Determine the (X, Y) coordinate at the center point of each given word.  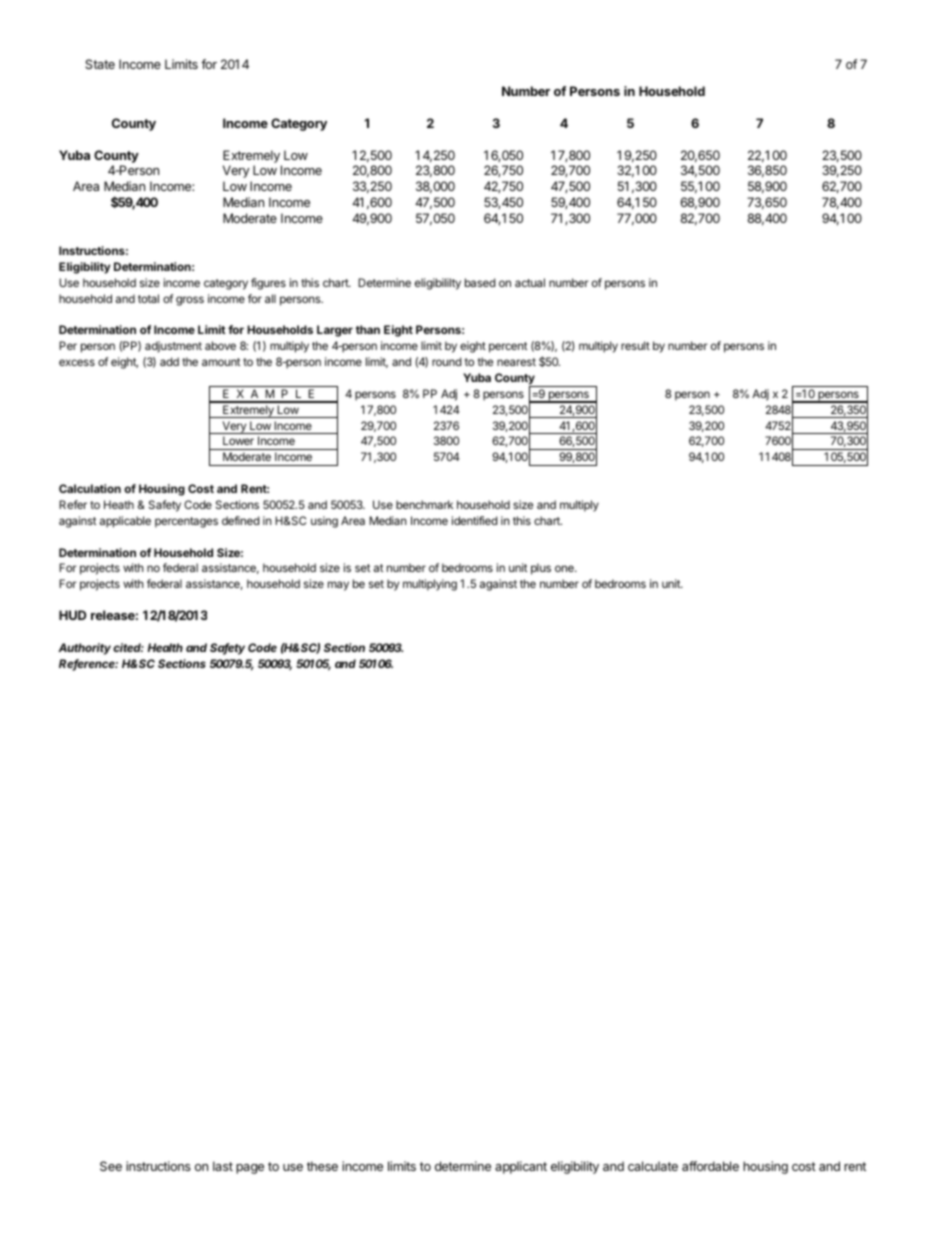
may (338, 586)
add (169, 361)
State (100, 64)
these (322, 1166)
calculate (653, 1166)
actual (530, 282)
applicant (521, 1167)
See (111, 1166)
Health (165, 647)
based (480, 282)
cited (128, 647)
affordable (710, 1166)
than (368, 329)
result (635, 345)
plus (541, 569)
